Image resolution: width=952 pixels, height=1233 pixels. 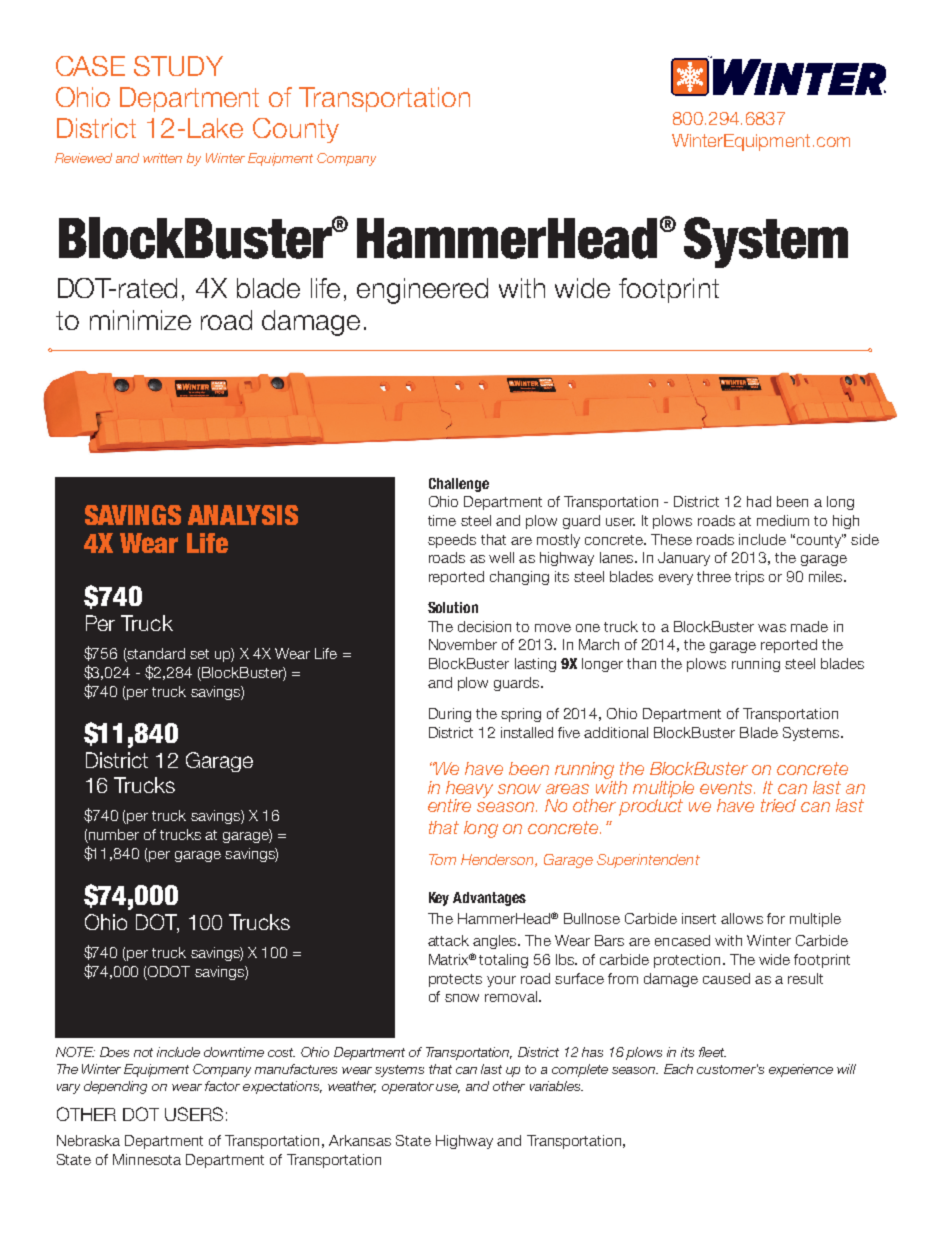 What do you see at coordinates (459, 485) in the screenshot?
I see `Challenge` at bounding box center [459, 485].
